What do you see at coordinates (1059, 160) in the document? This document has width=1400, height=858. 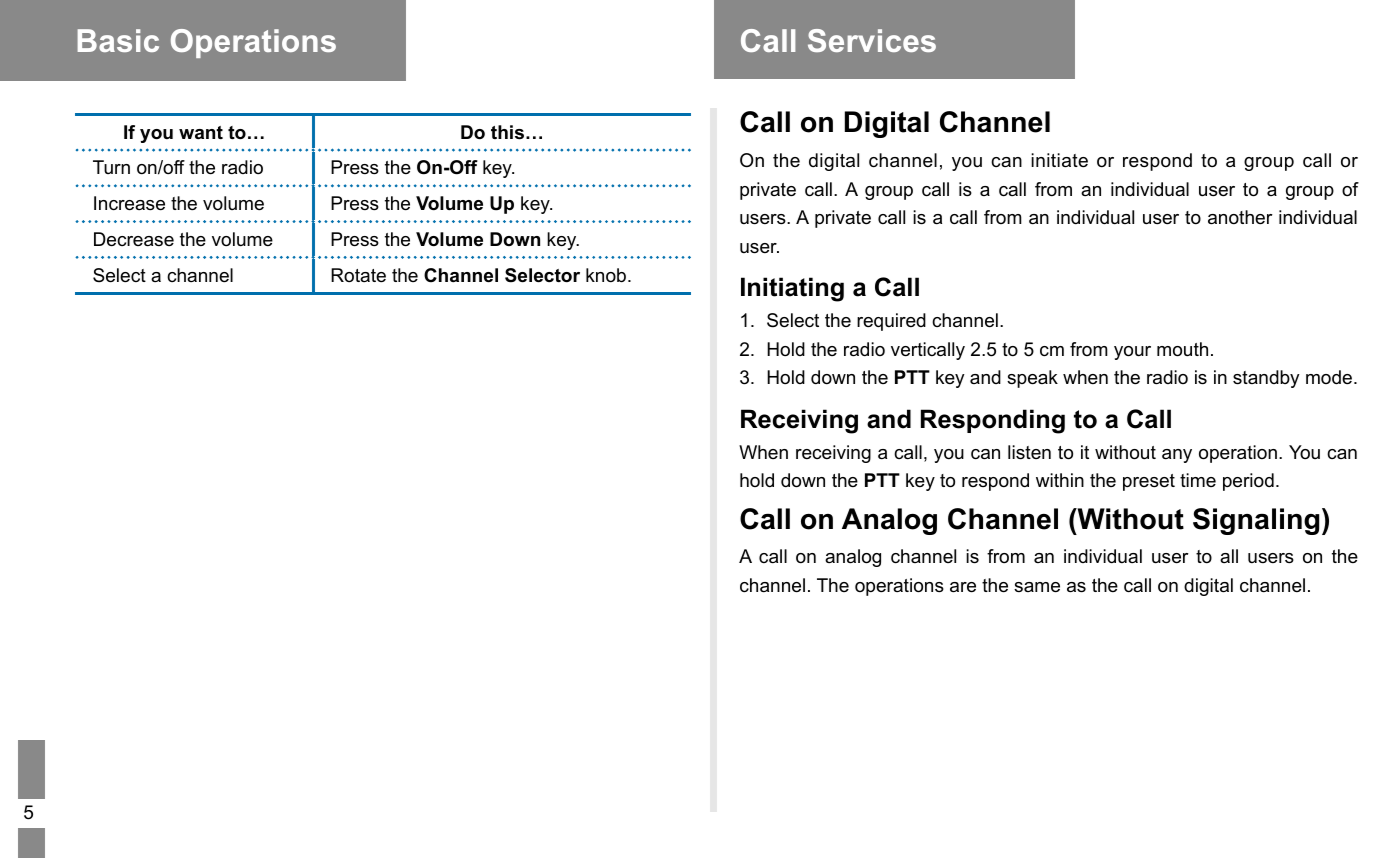 I see `initiate` at bounding box center [1059, 160].
